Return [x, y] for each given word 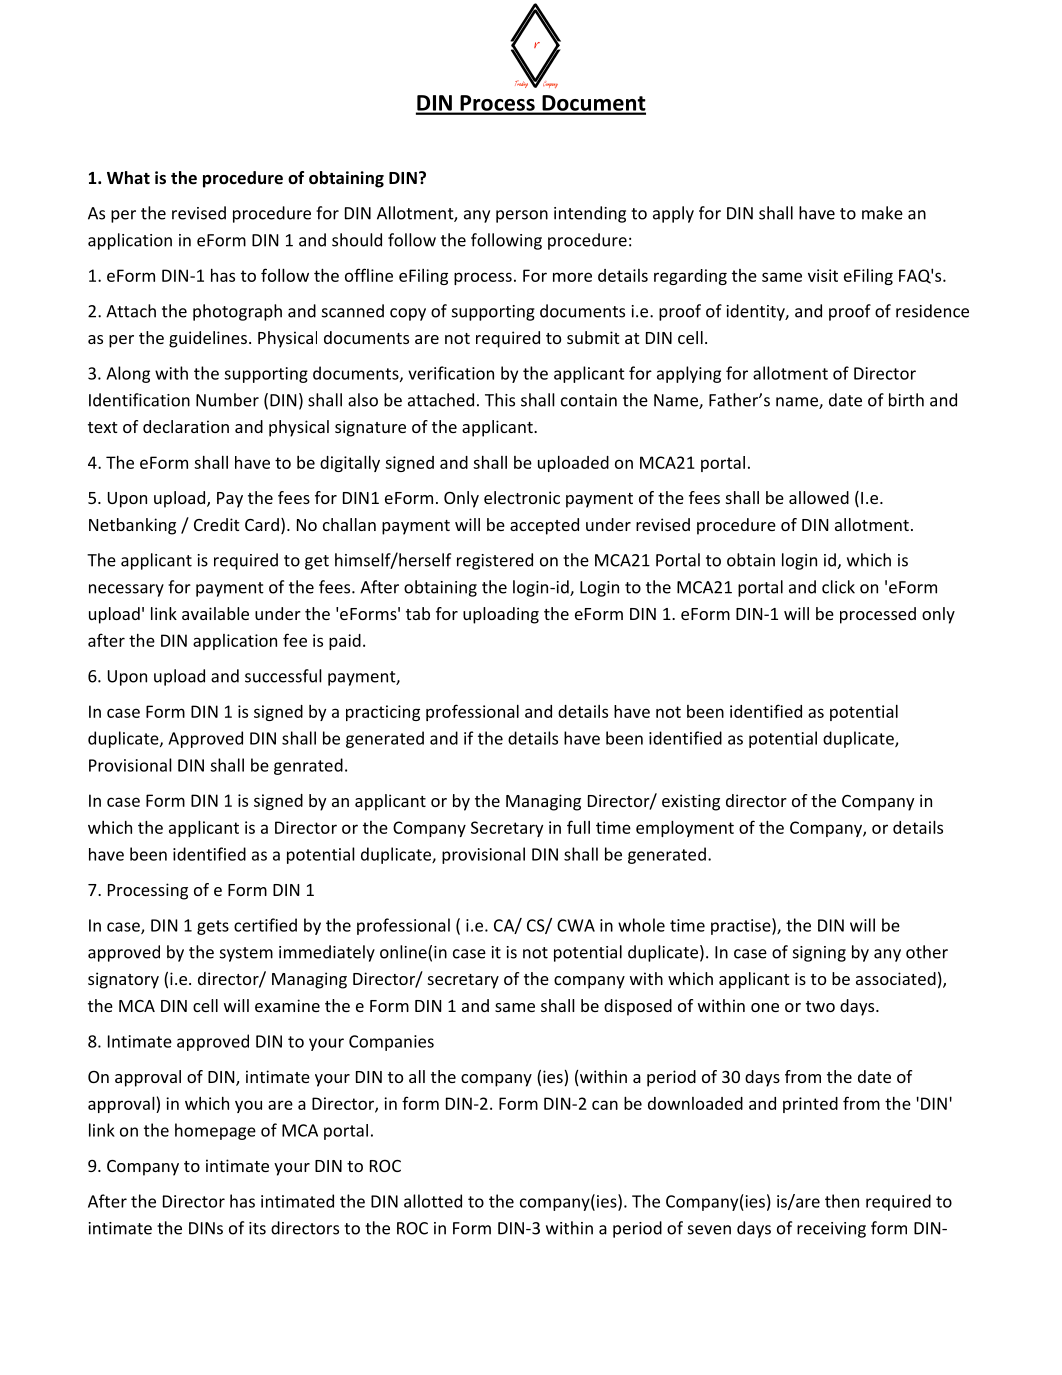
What [128, 177]
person [522, 216]
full [578, 827]
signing [819, 954]
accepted [544, 526]
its [257, 1228]
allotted [433, 1201]
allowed [819, 497]
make [882, 213]
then [842, 1201]
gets [213, 927]
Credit [217, 524]
